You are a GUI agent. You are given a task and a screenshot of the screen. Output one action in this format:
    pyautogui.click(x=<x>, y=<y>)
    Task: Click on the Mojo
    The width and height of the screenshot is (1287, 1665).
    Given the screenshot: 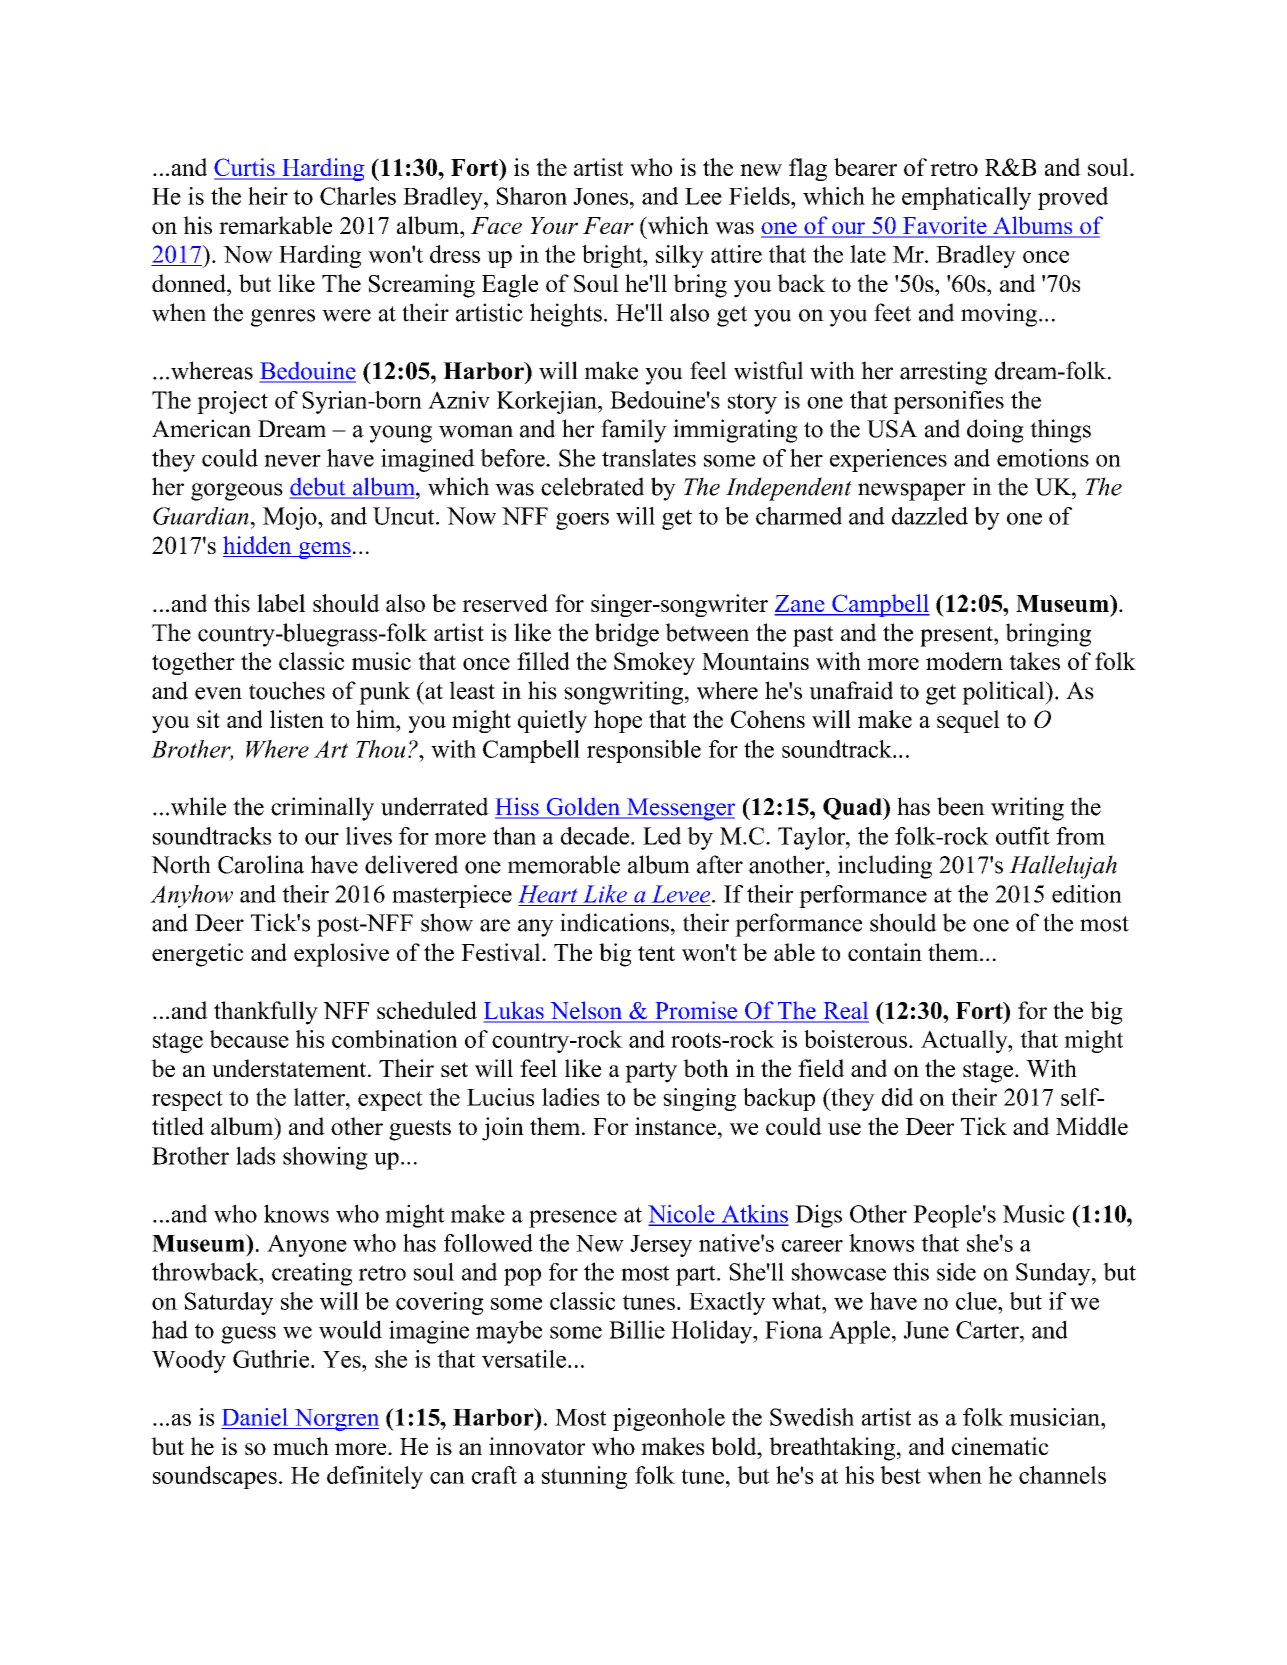 What is the action you would take?
    pyautogui.click(x=291, y=518)
